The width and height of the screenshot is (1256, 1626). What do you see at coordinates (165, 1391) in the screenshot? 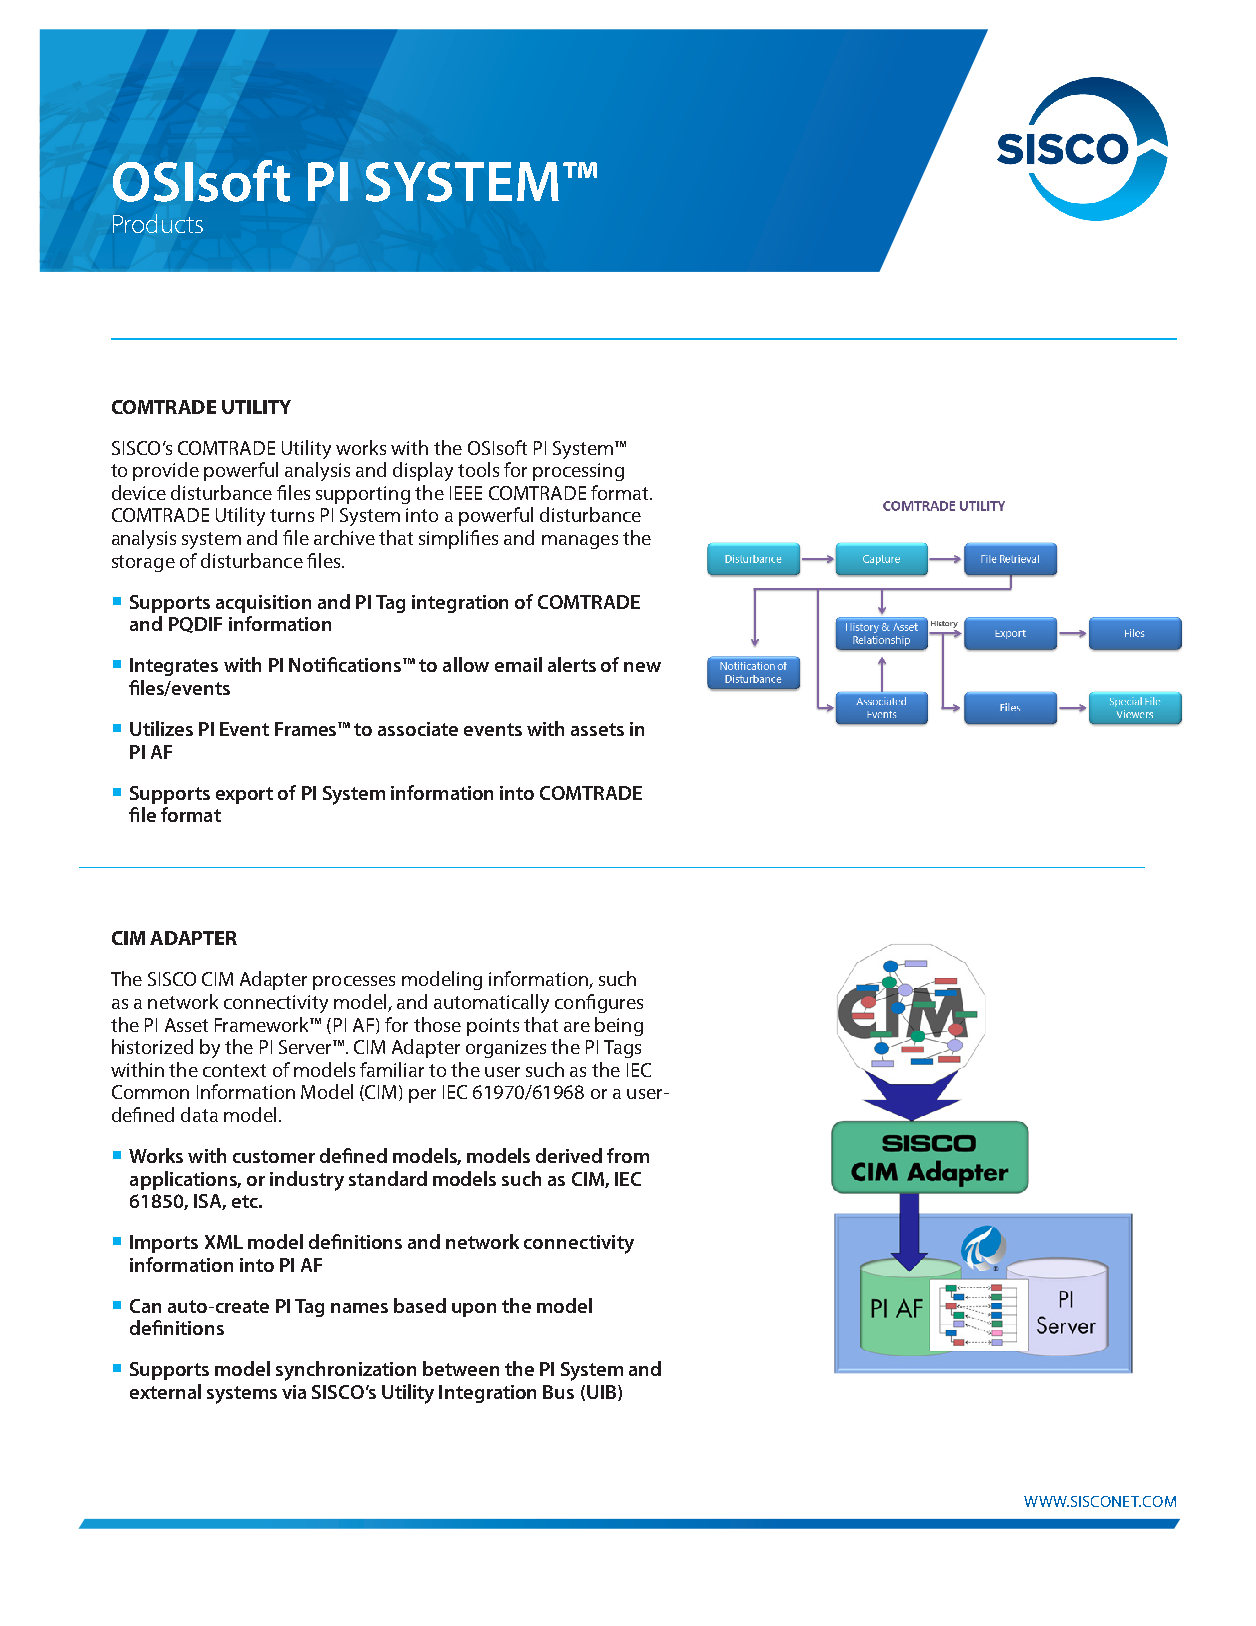
I see `external` at bounding box center [165, 1391].
